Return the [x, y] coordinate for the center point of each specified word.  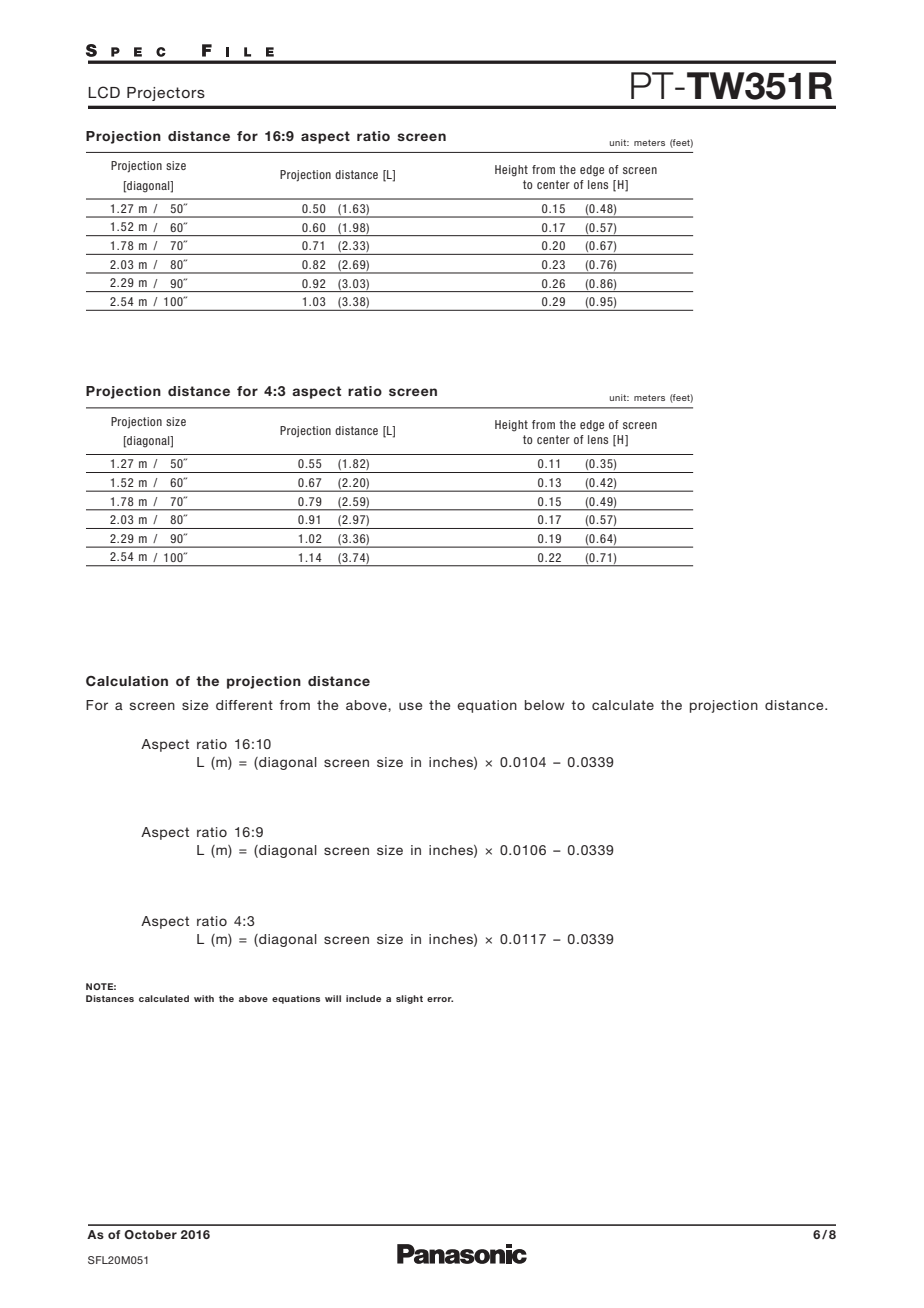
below [545, 705]
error [440, 999]
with [204, 998]
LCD [104, 92]
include [363, 998]
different [244, 705]
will [333, 998]
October [150, 1234]
